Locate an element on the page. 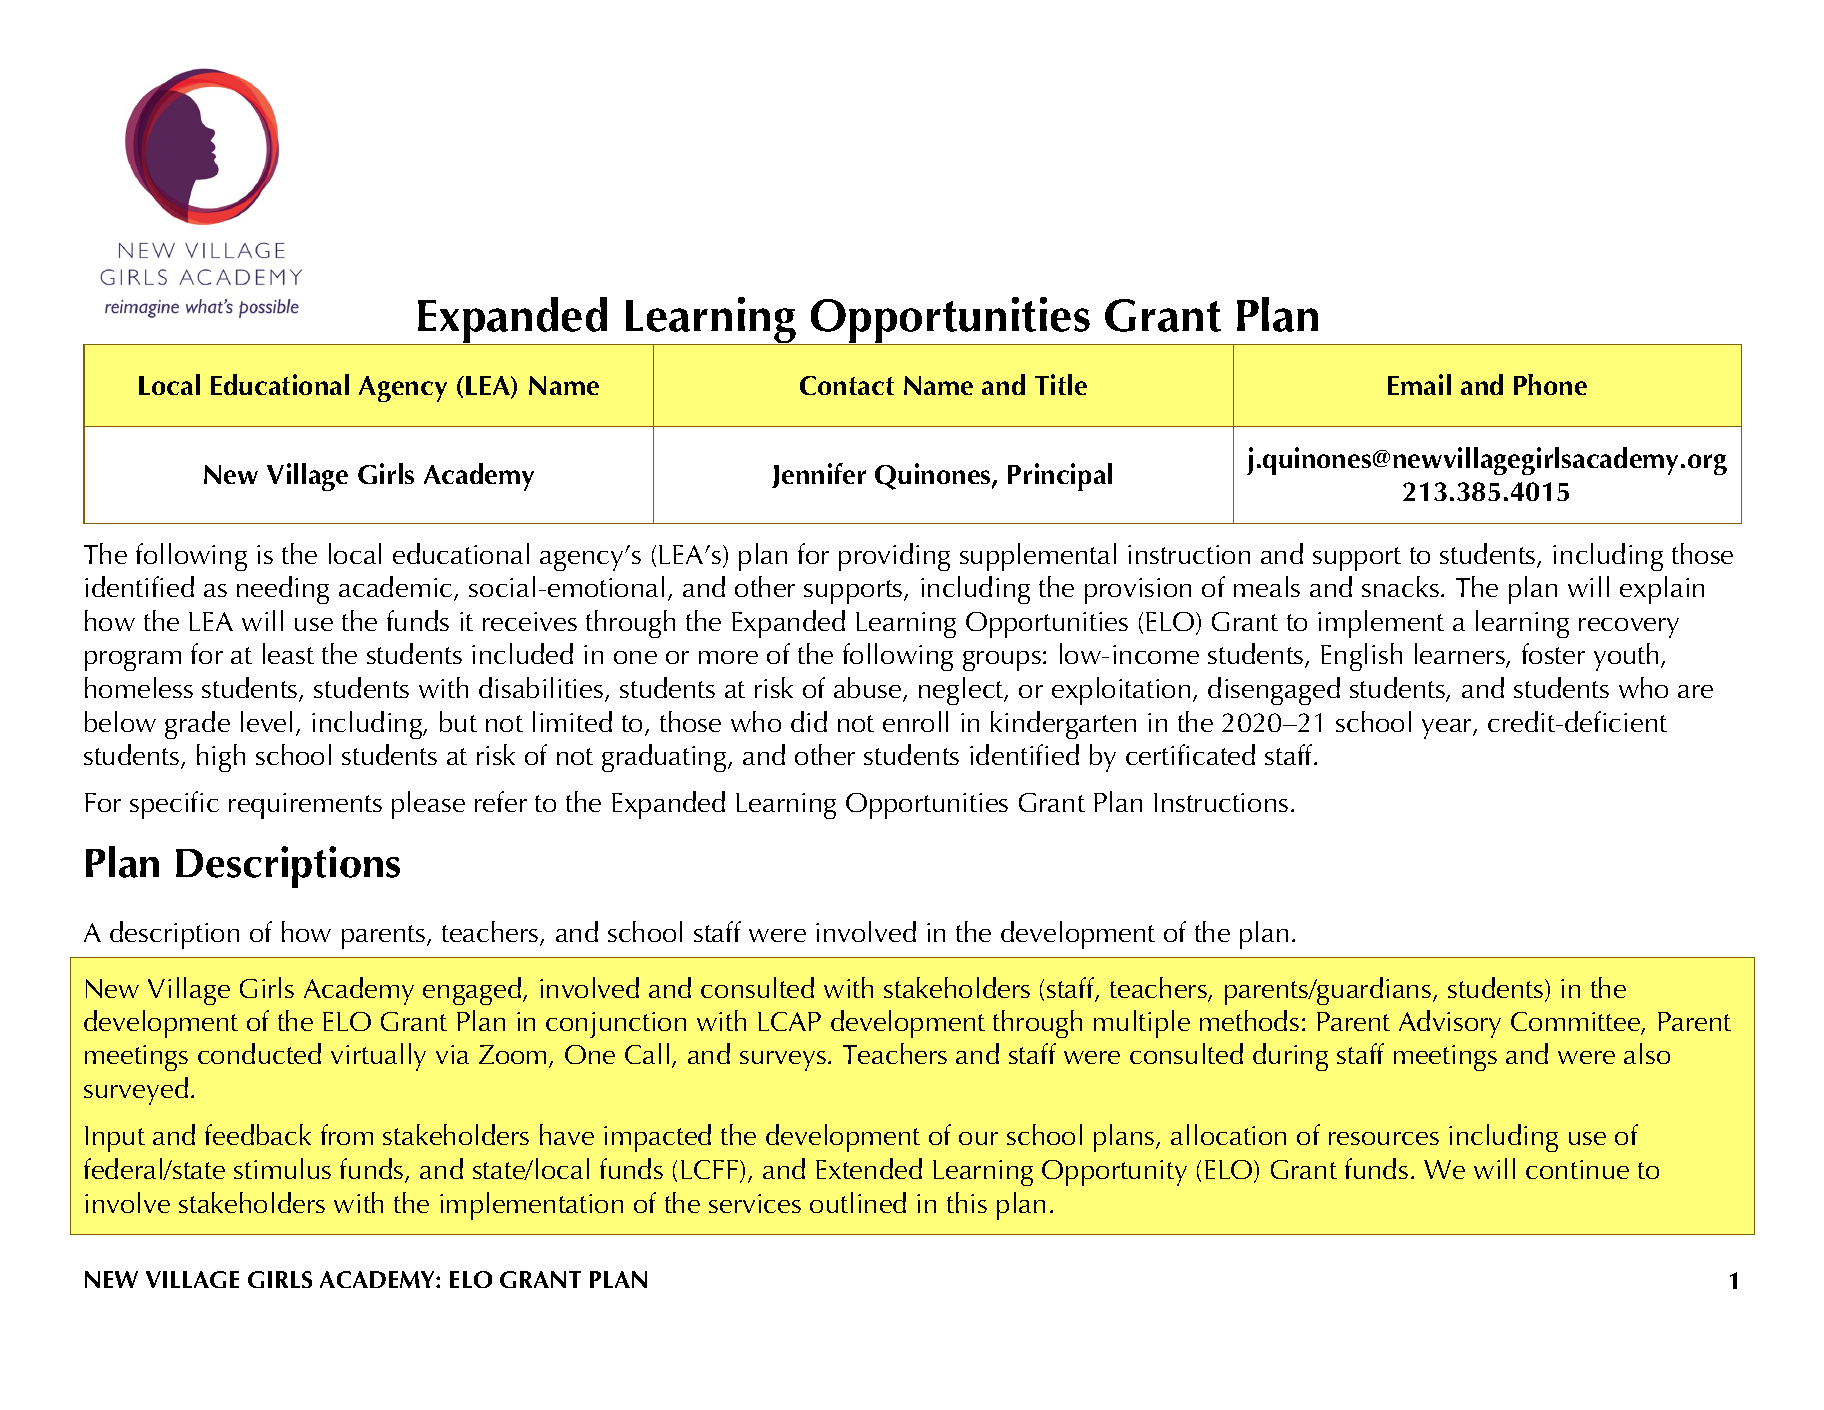  Contact is located at coordinates (847, 385).
